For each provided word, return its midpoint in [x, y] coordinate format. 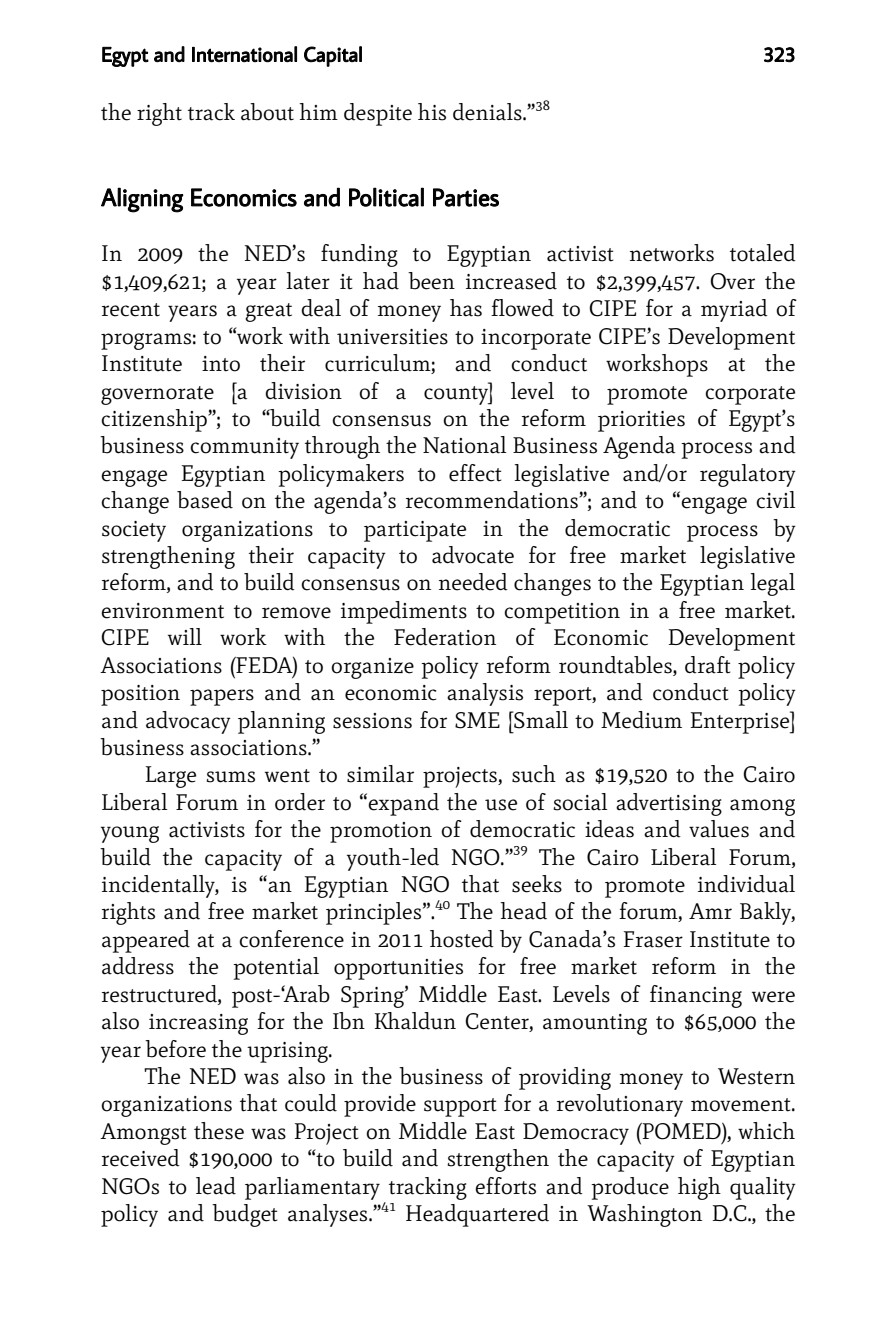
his [432, 112]
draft [708, 665]
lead [216, 1186]
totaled [763, 253]
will [185, 636]
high [699, 1188]
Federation [445, 637]
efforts [505, 1186]
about [267, 112]
